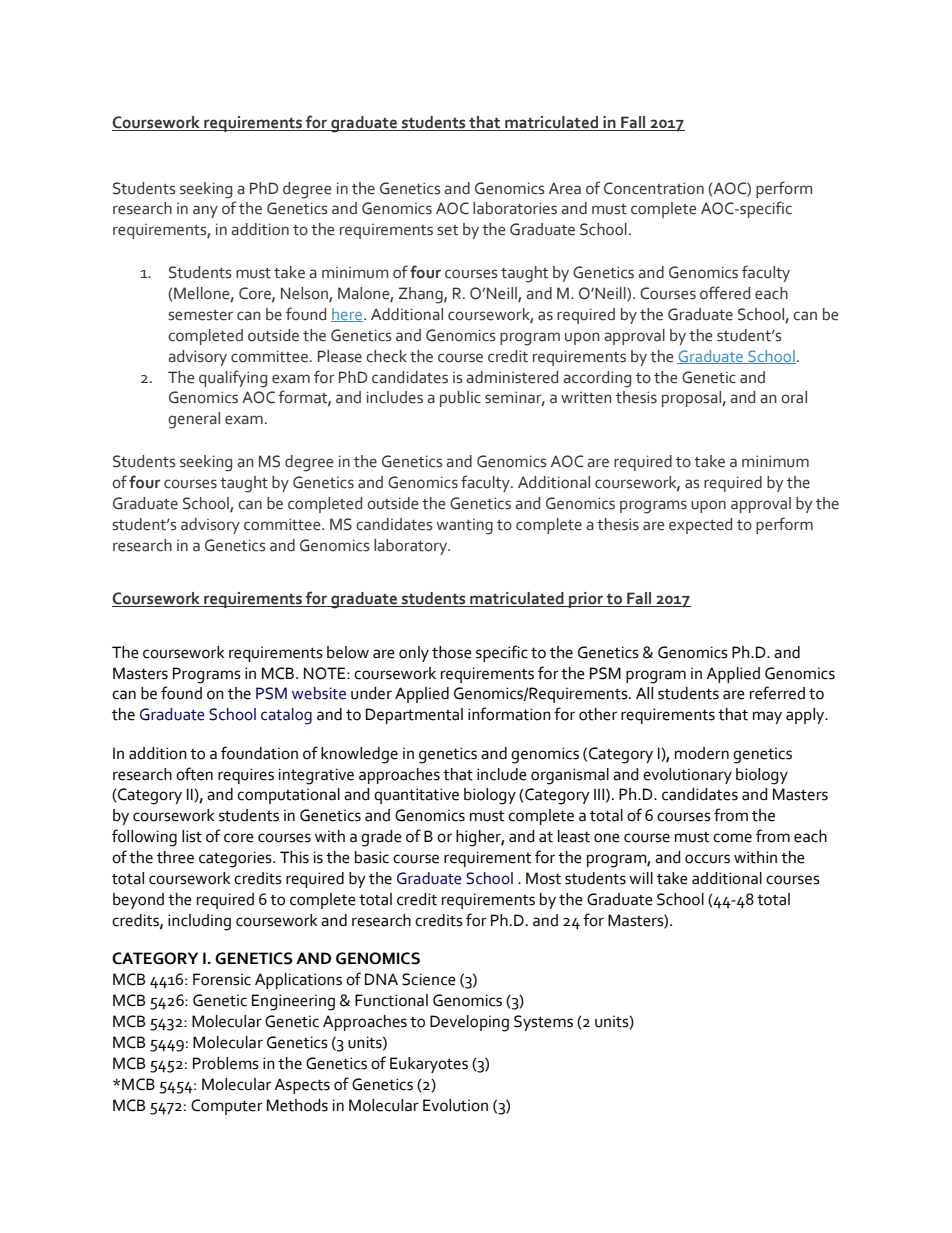 The width and height of the screenshot is (952, 1233). I want to click on Eukaryotes, so click(429, 1065).
